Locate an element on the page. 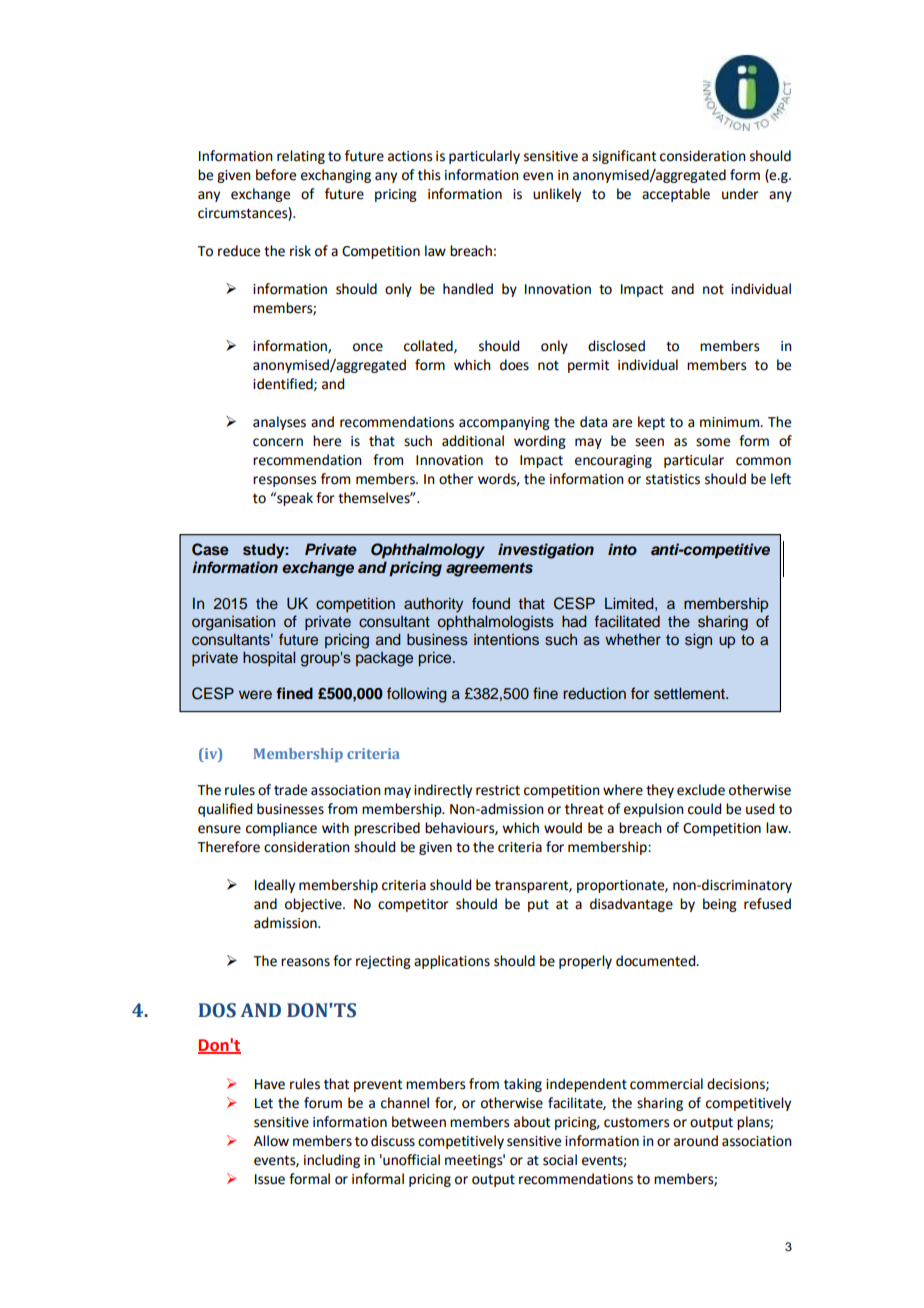 The height and width of the image is (1308, 924). analyses is located at coordinates (279, 423).
